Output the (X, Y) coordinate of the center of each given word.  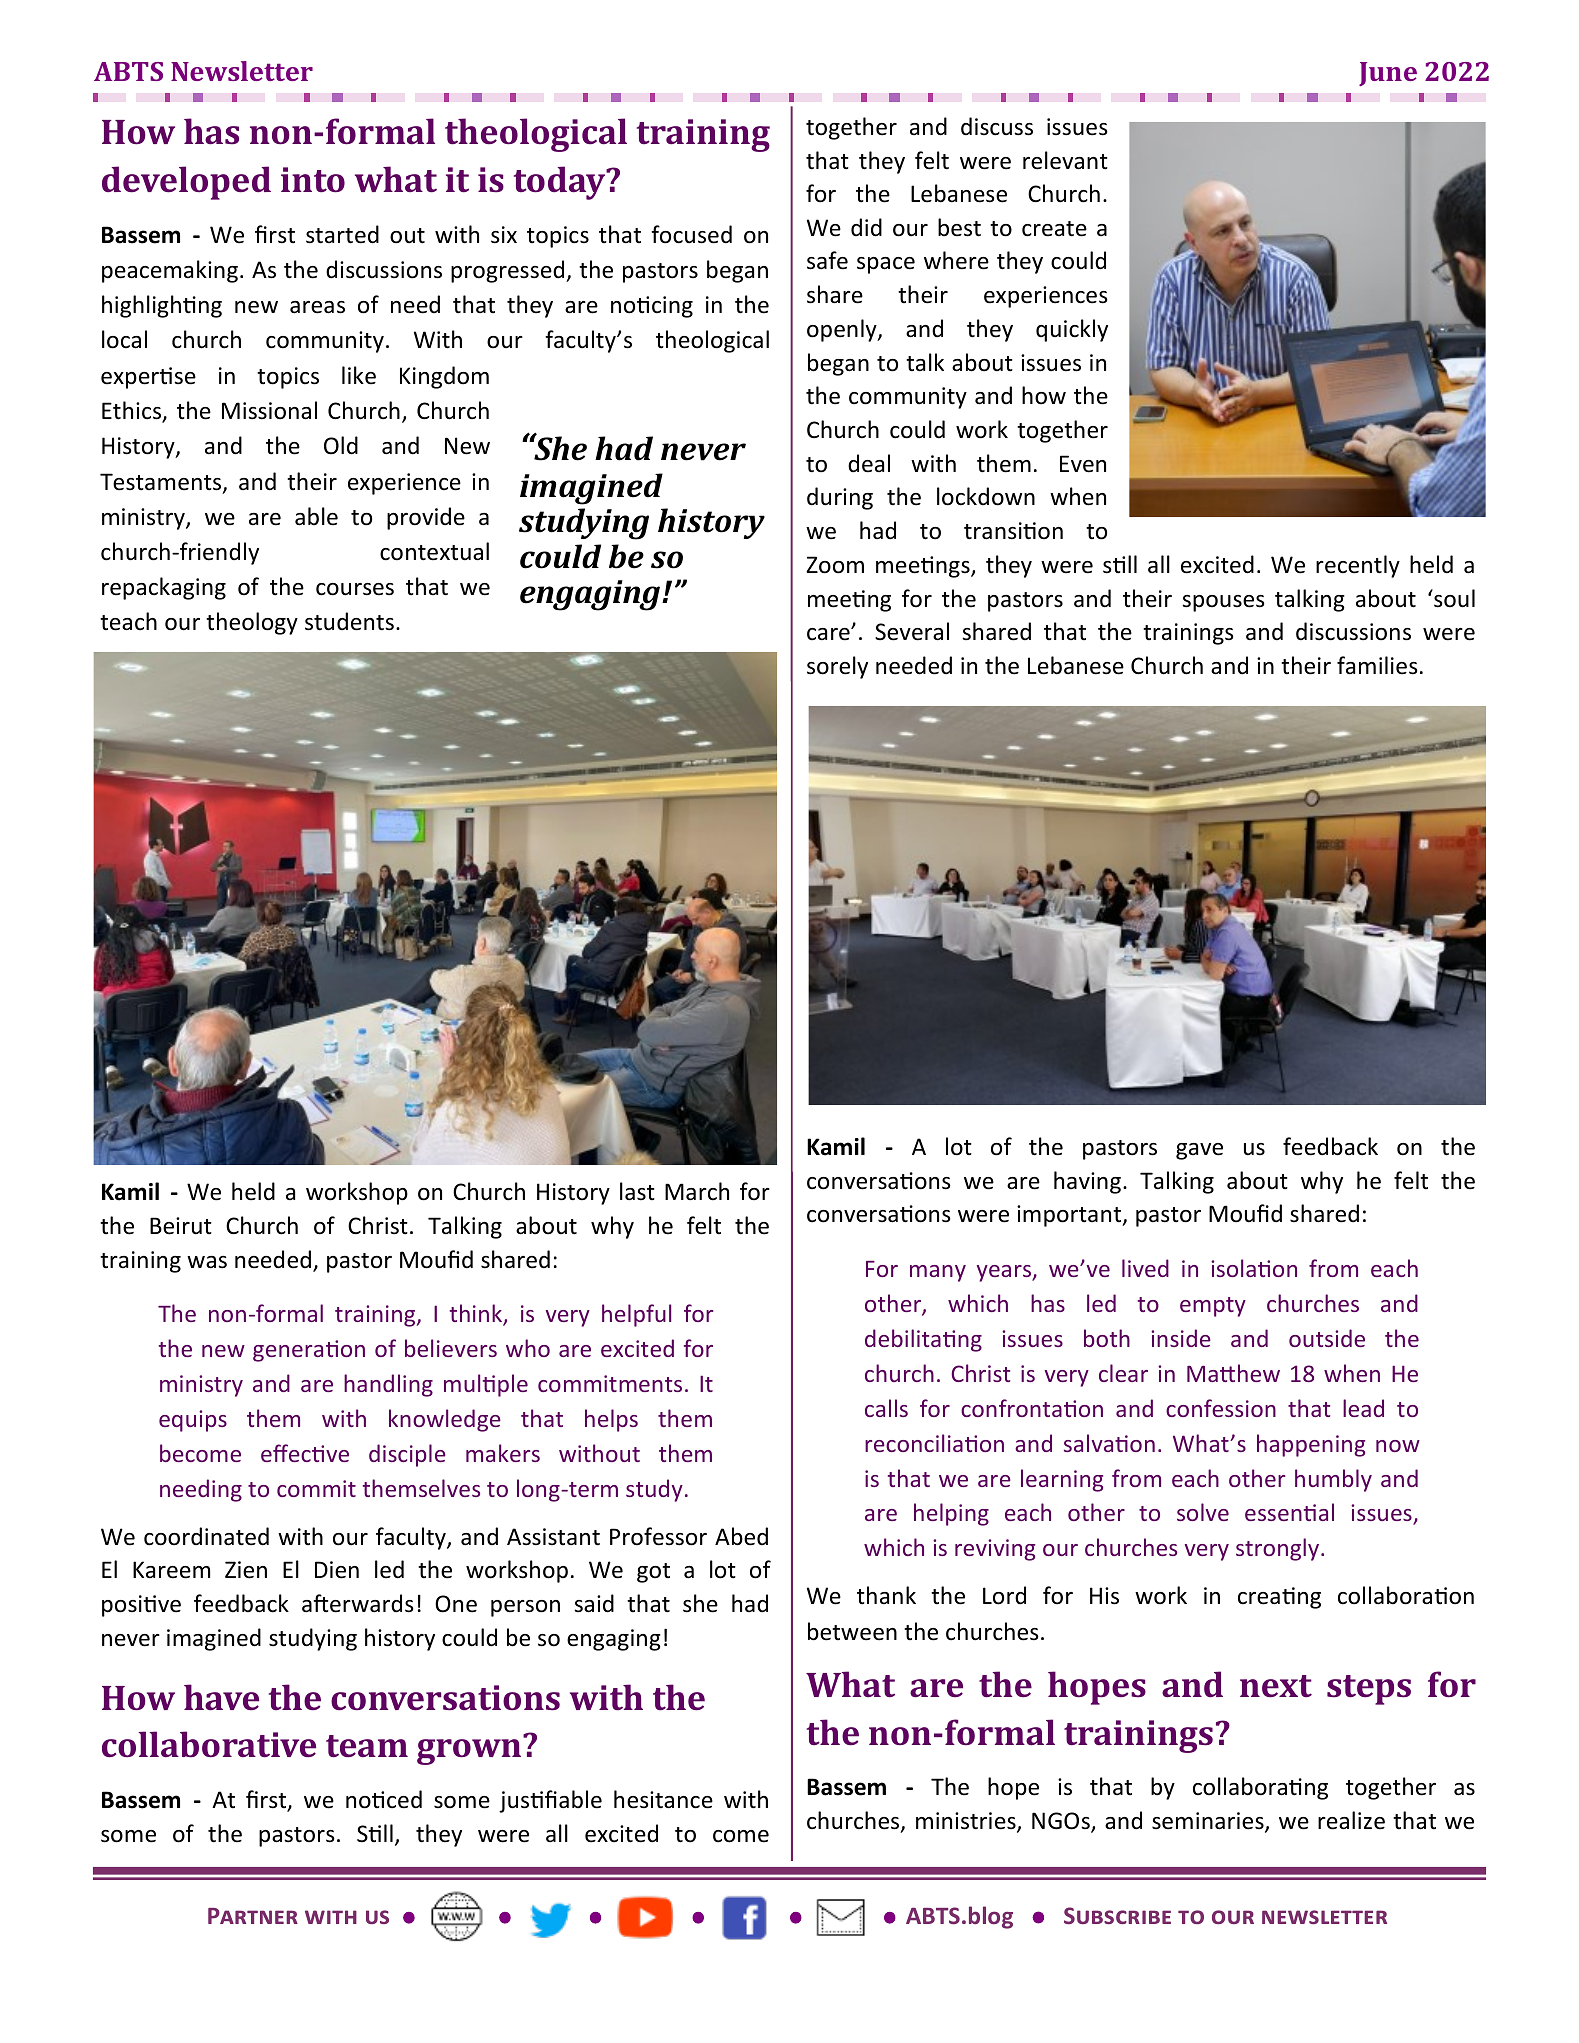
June (1388, 74)
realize (1351, 1820)
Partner (253, 1916)
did (866, 227)
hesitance (663, 1799)
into (313, 179)
